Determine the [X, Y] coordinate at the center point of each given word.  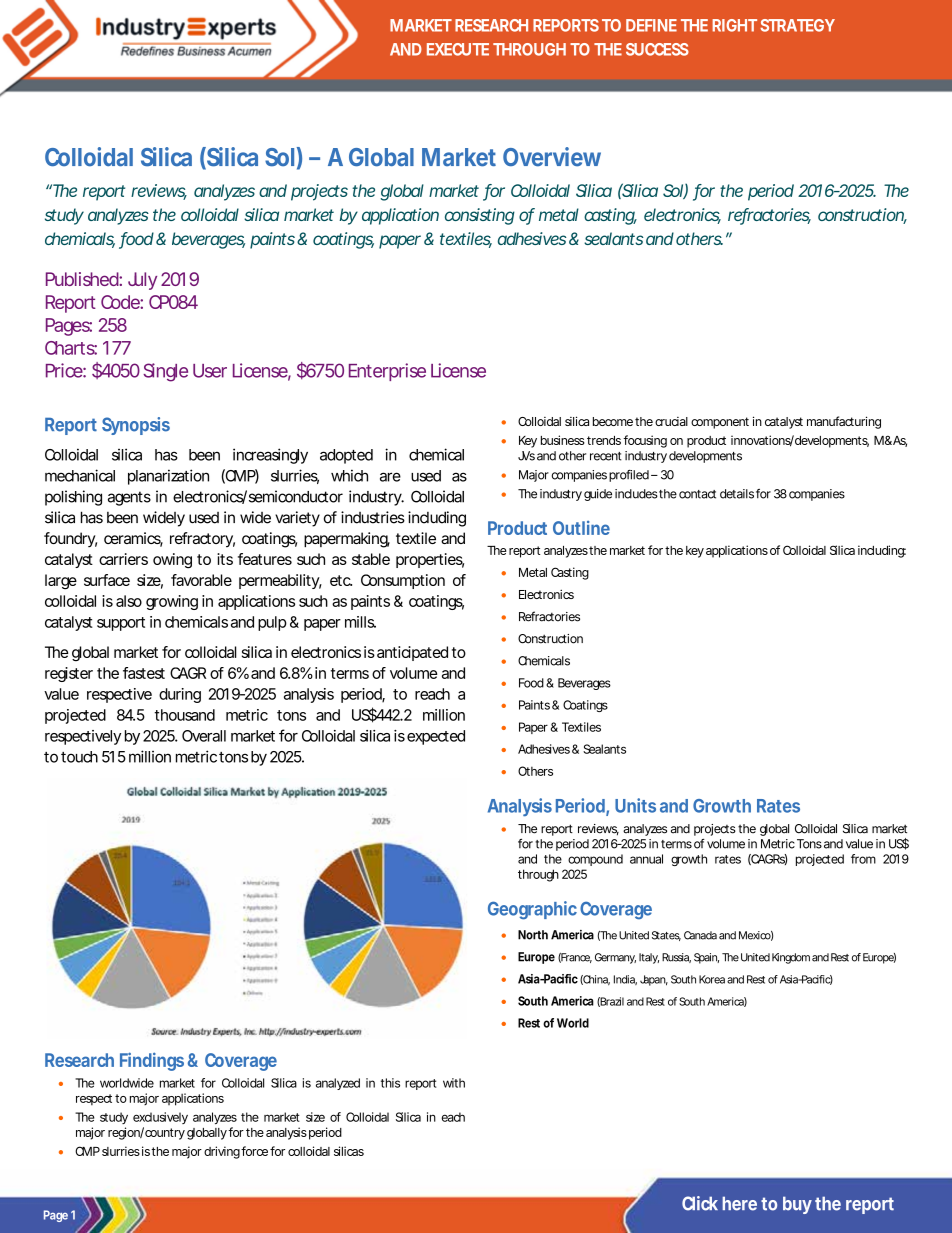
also [129, 601]
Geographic [532, 910]
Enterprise [387, 372]
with [454, 1083]
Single [165, 372]
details [737, 494]
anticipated [412, 653]
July [142, 281]
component [720, 423]
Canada [700, 935]
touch [79, 757]
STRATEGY [797, 25]
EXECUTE [458, 49]
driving [222, 1152]
